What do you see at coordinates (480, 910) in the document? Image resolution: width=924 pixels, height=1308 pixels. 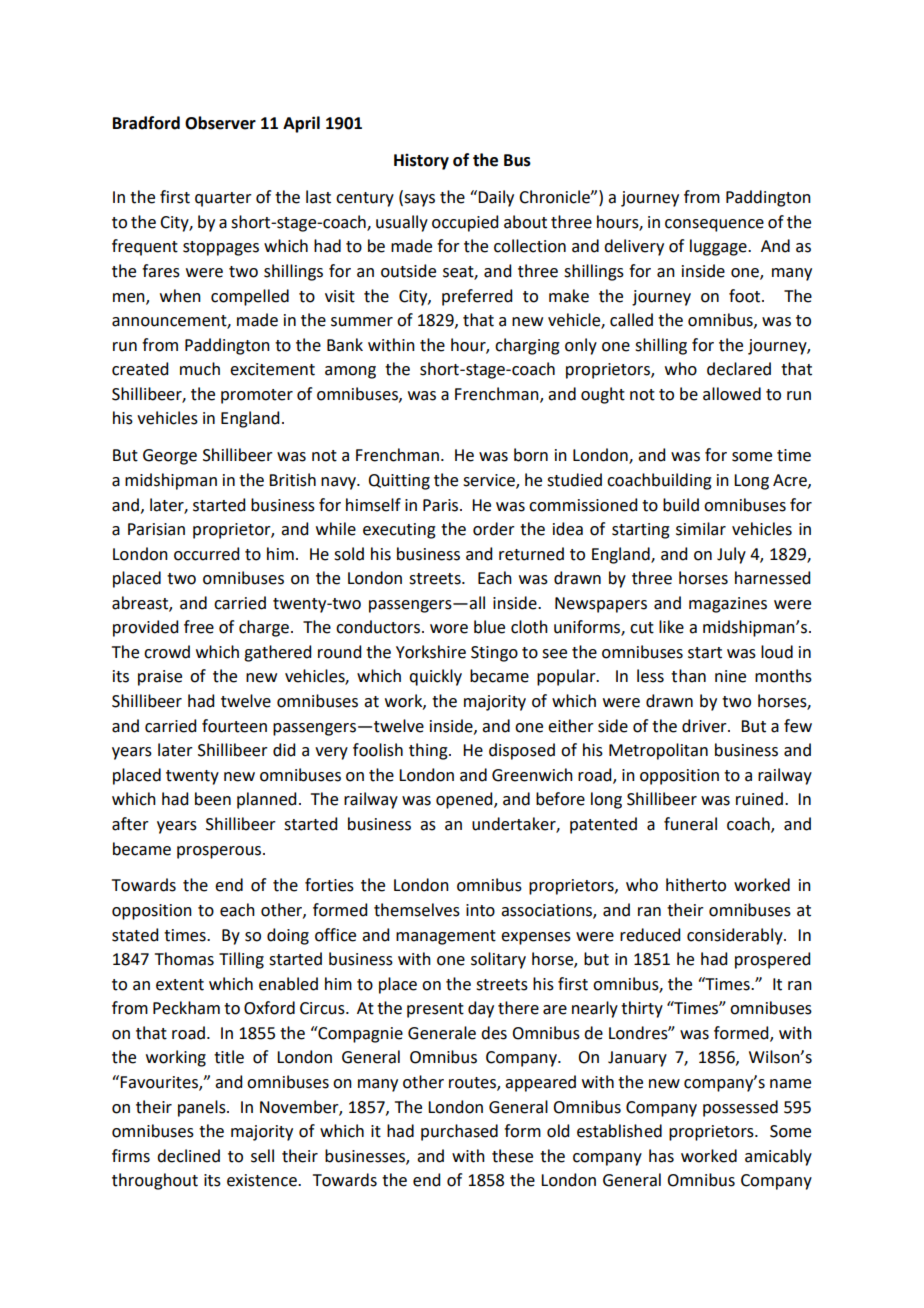 I see `into` at bounding box center [480, 910].
